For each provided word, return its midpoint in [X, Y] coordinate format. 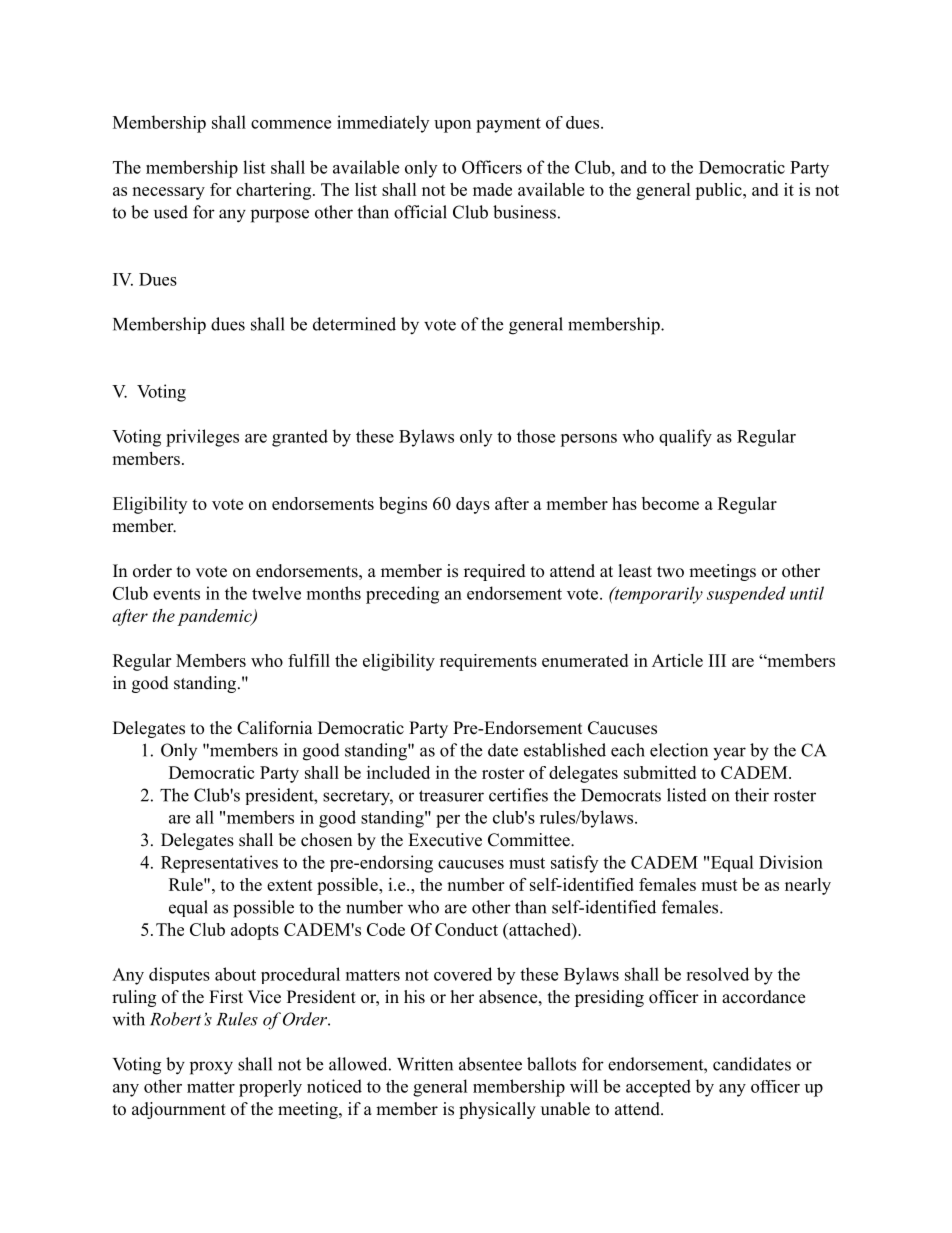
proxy [211, 1068]
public [719, 191]
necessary [168, 193]
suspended [746, 595]
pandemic [216, 617]
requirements [488, 662]
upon [452, 126]
